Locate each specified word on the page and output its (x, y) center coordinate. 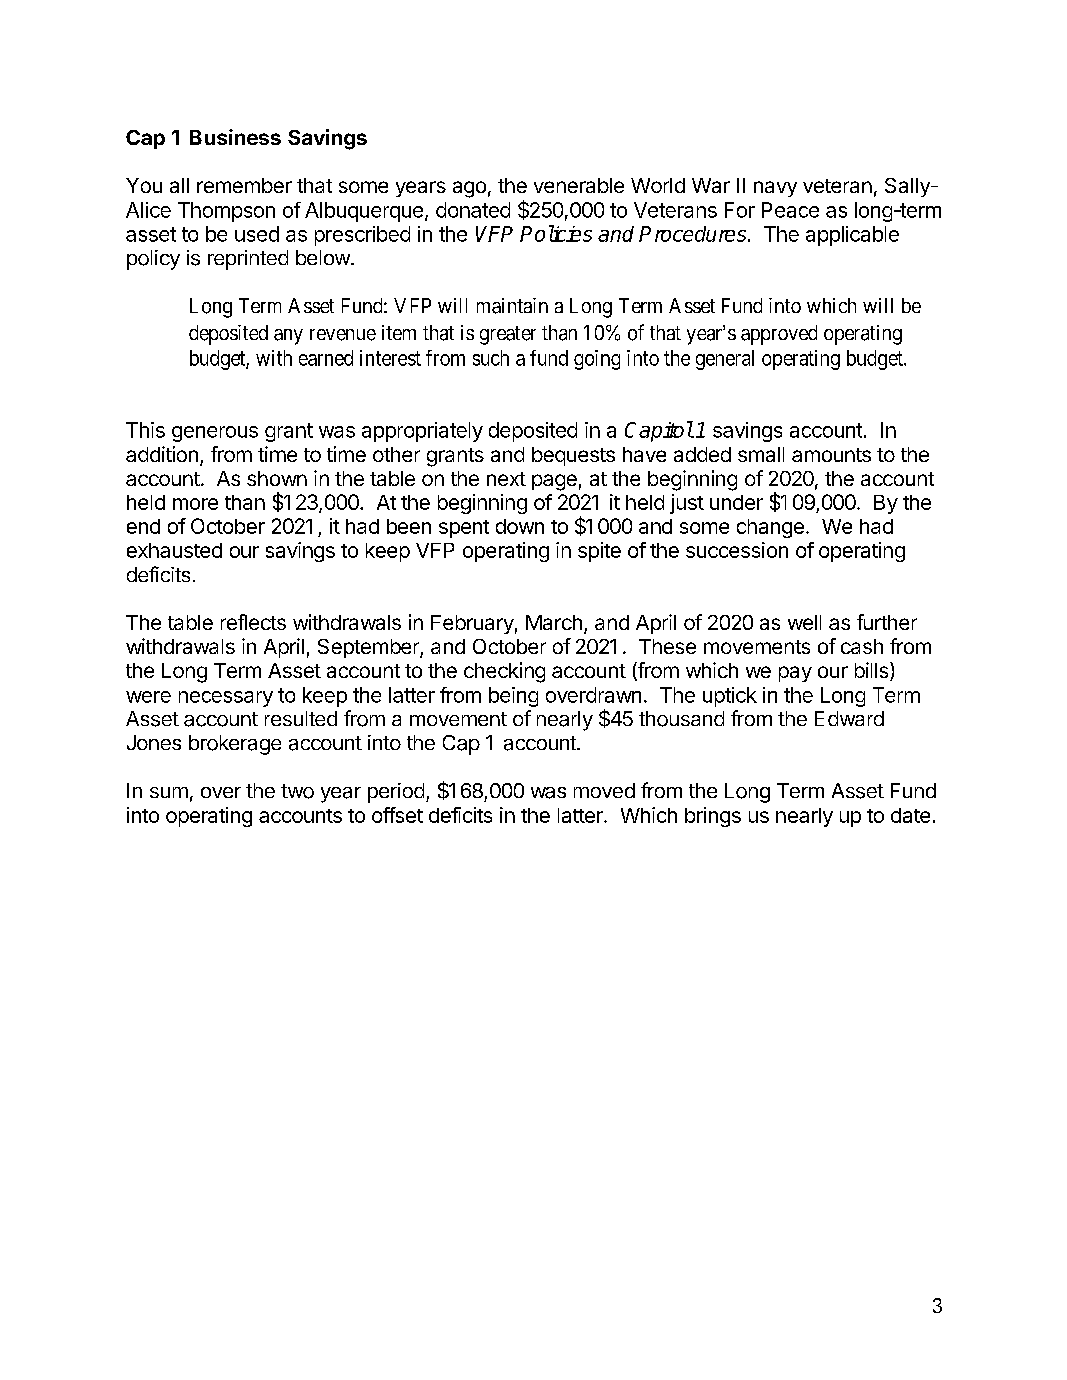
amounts (831, 455)
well (804, 622)
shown (277, 478)
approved (779, 335)
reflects (253, 622)
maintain (512, 306)
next (506, 479)
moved (604, 790)
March (554, 622)
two (297, 791)
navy (775, 189)
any (288, 337)
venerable (579, 185)
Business (235, 137)
